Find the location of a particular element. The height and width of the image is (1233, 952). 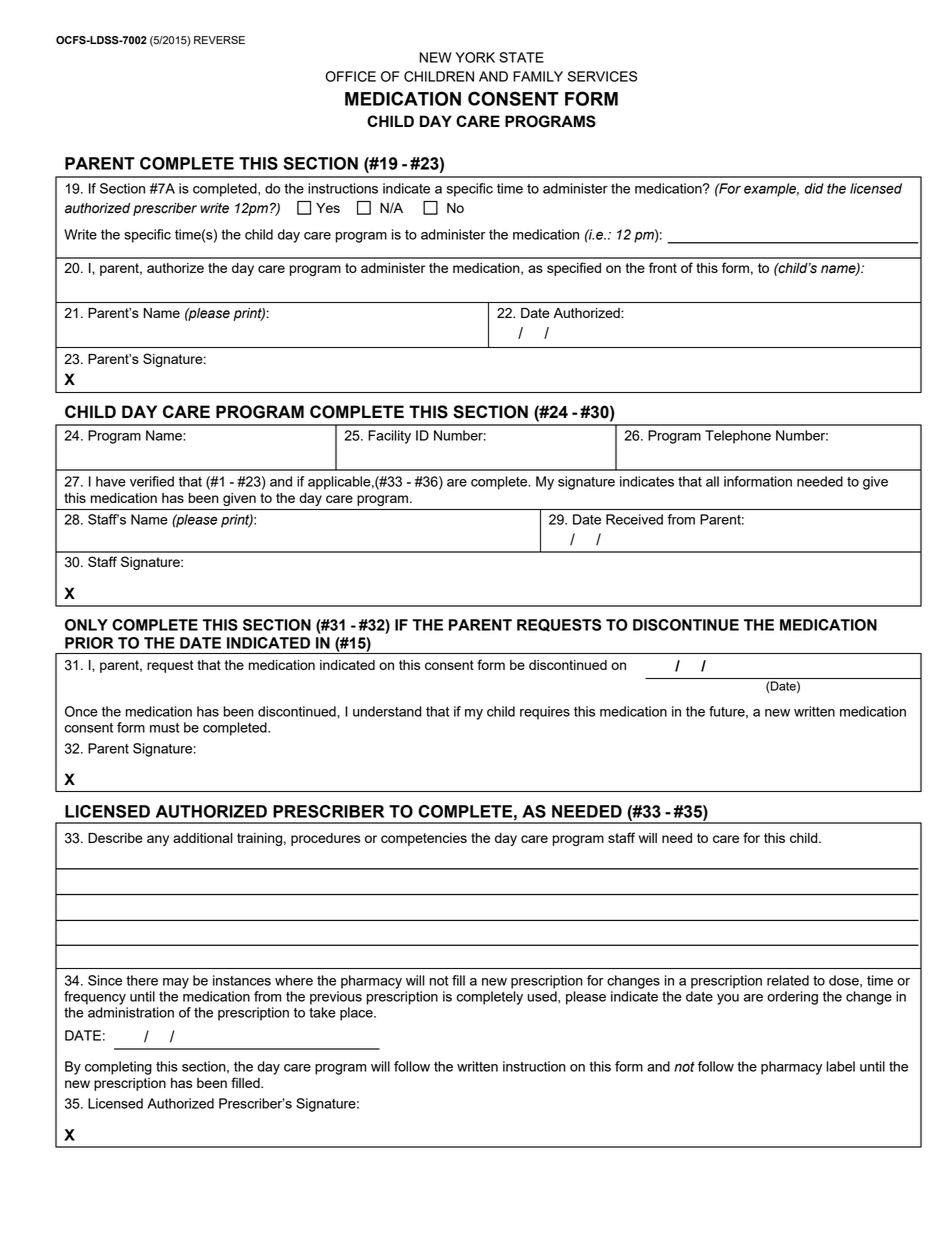

YORK is located at coordinates (475, 57).
